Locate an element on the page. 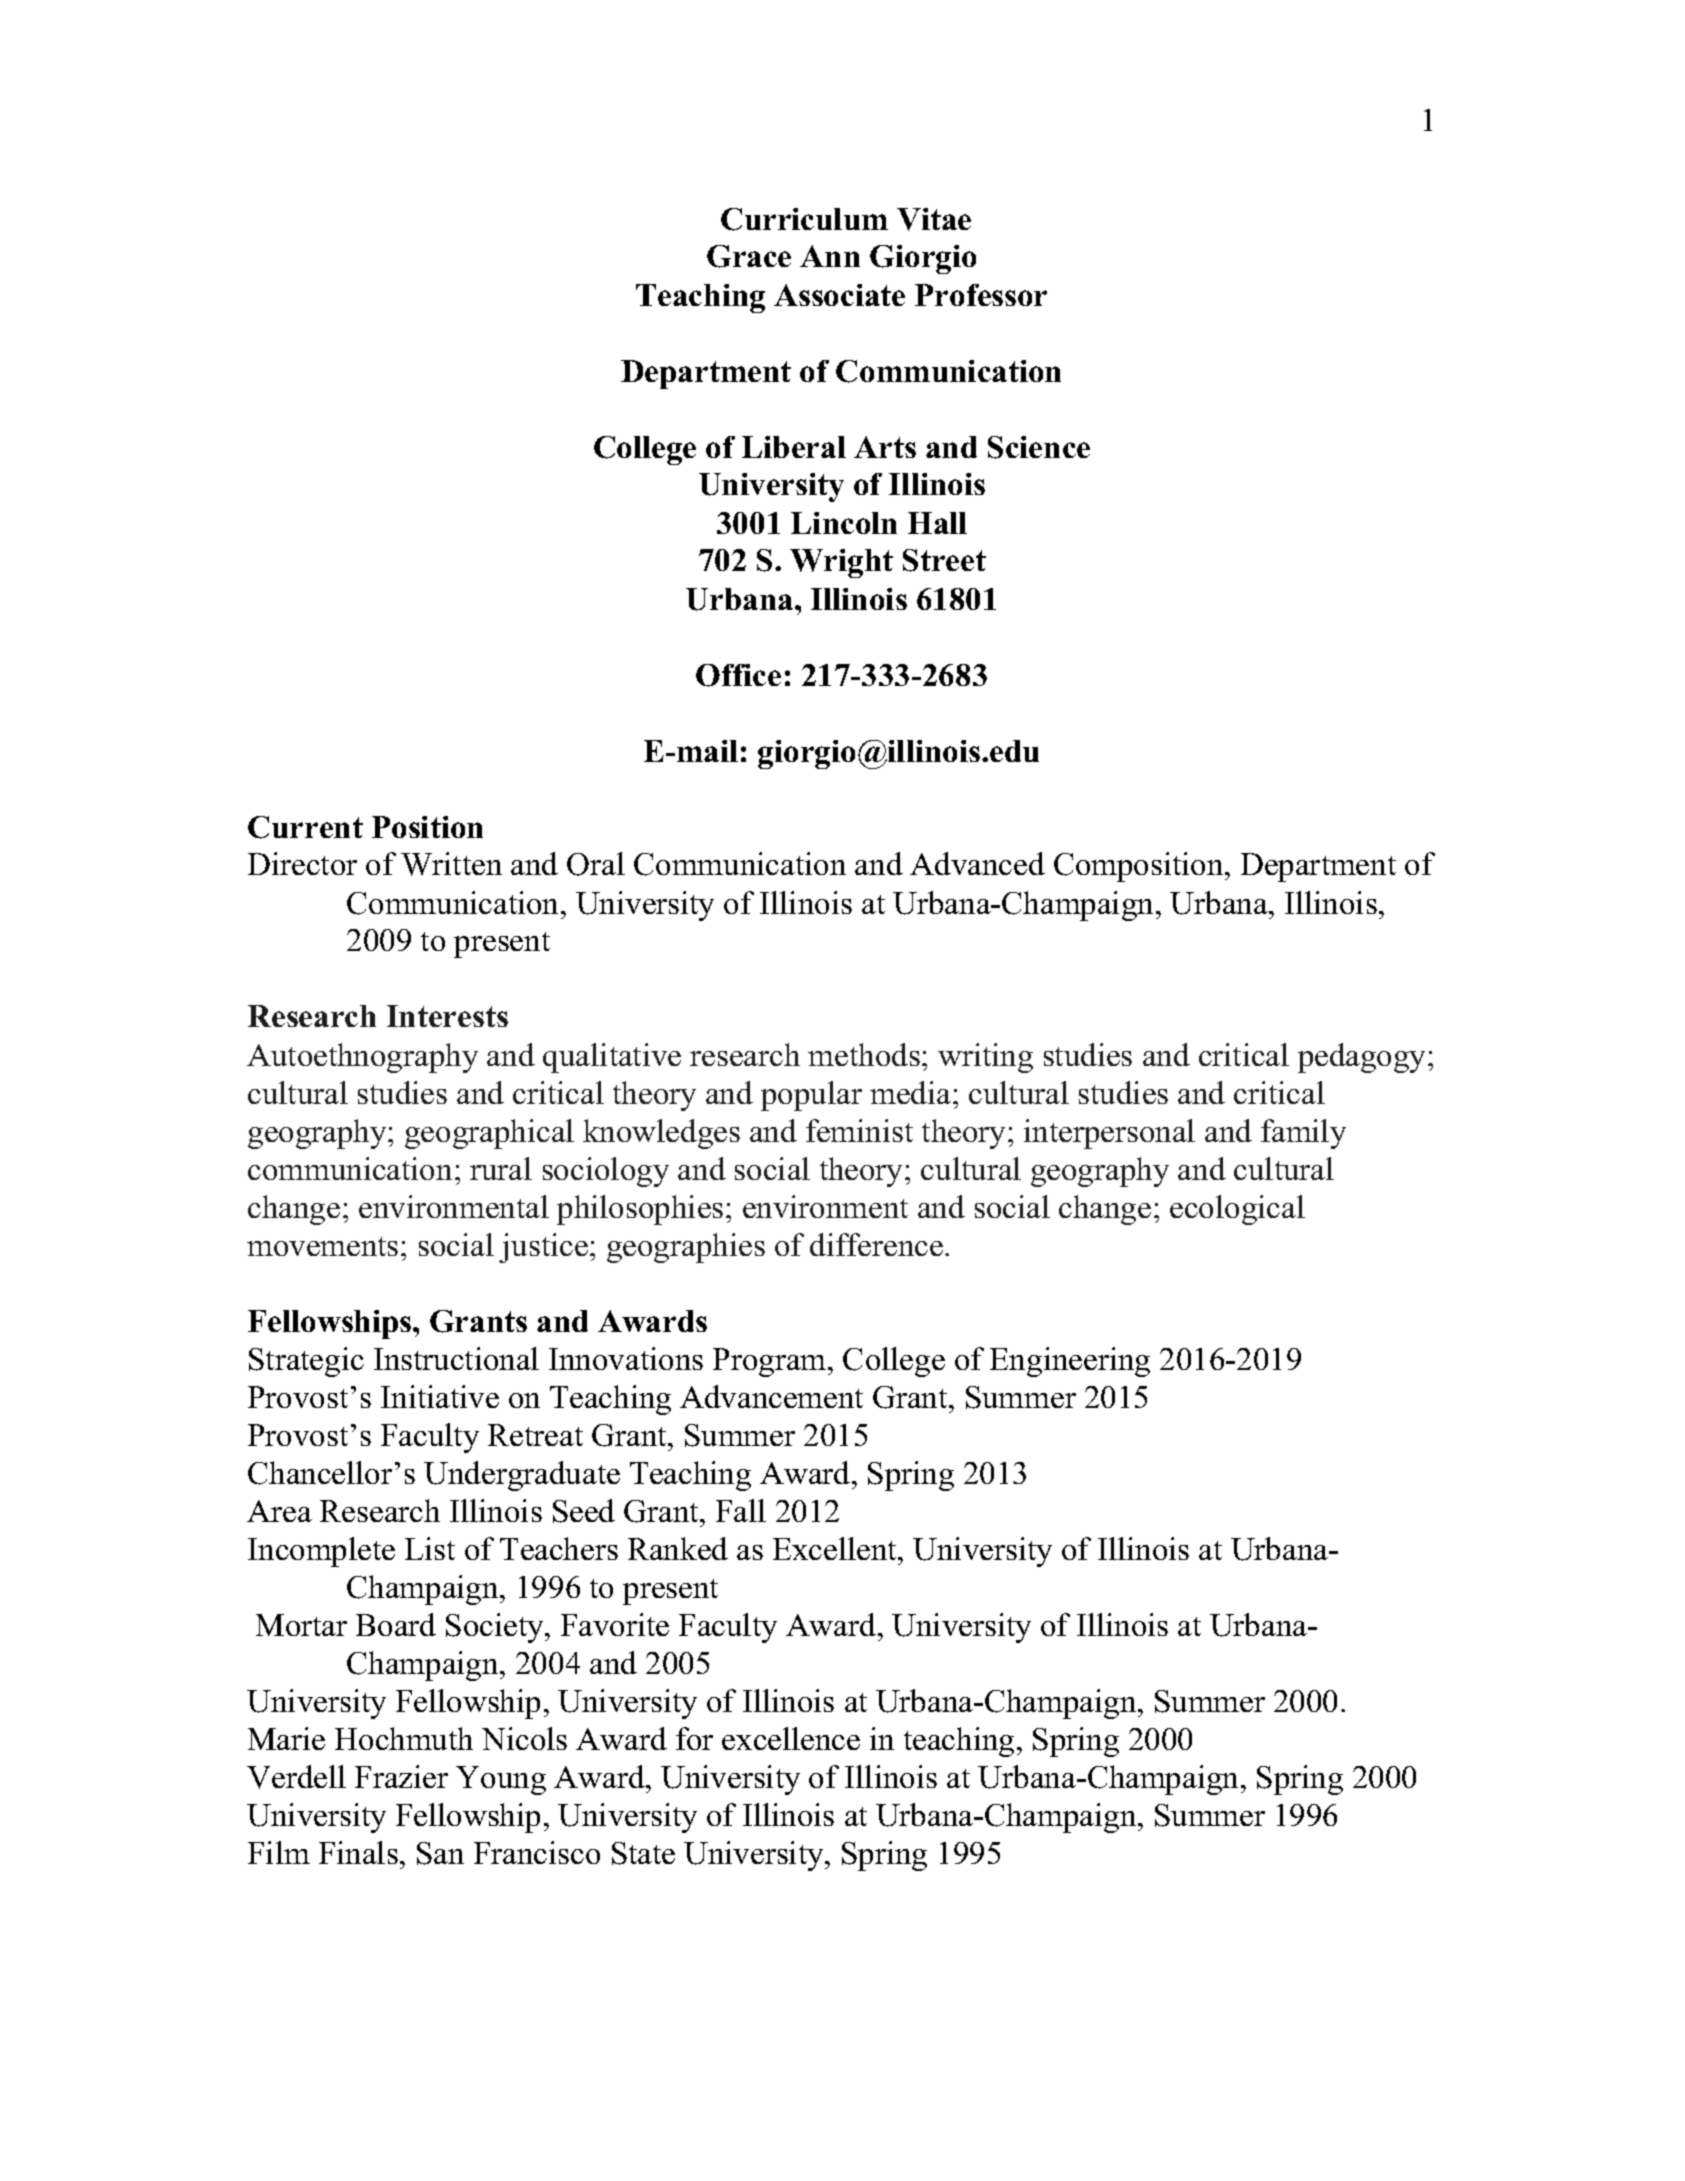 The height and width of the image is (2181, 1685). Professor is located at coordinates (981, 295).
